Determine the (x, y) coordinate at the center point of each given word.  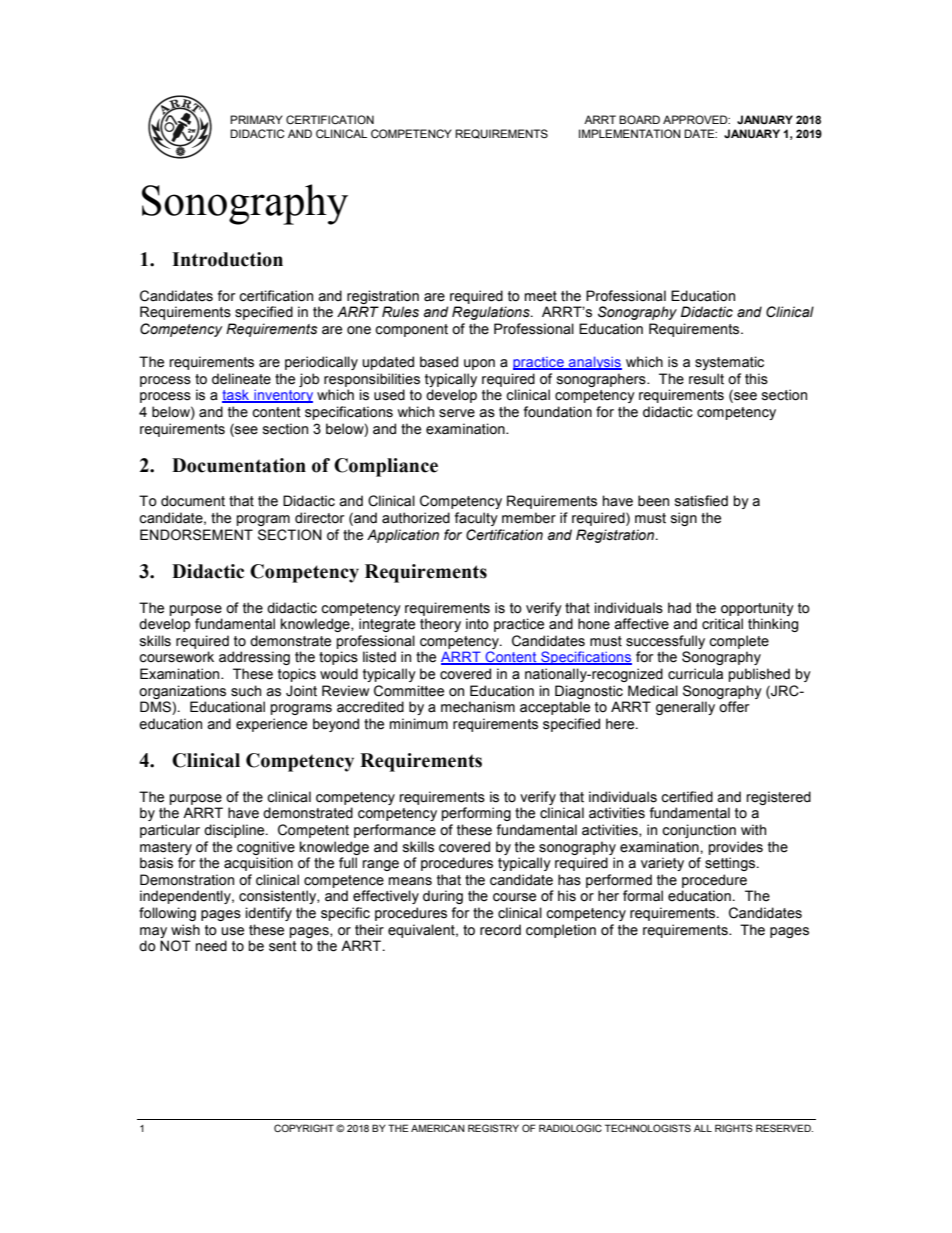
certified (687, 797)
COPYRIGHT (304, 1128)
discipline (235, 831)
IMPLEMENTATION (630, 133)
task (237, 396)
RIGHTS (734, 1128)
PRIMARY (256, 119)
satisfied (701, 501)
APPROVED (696, 119)
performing (476, 814)
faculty (476, 519)
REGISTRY (493, 1128)
